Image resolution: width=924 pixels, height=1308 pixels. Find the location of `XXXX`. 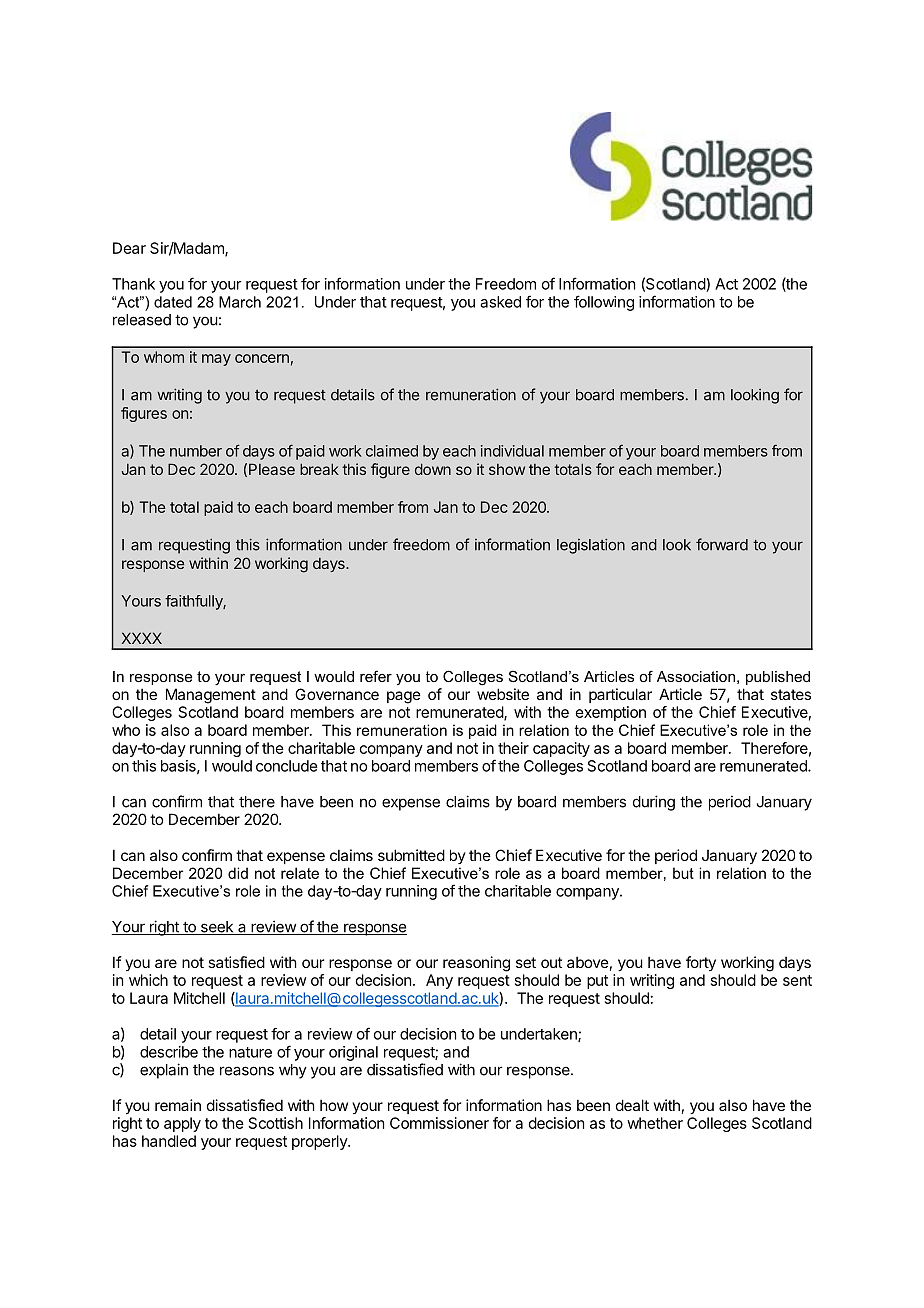

XXXX is located at coordinates (141, 638).
